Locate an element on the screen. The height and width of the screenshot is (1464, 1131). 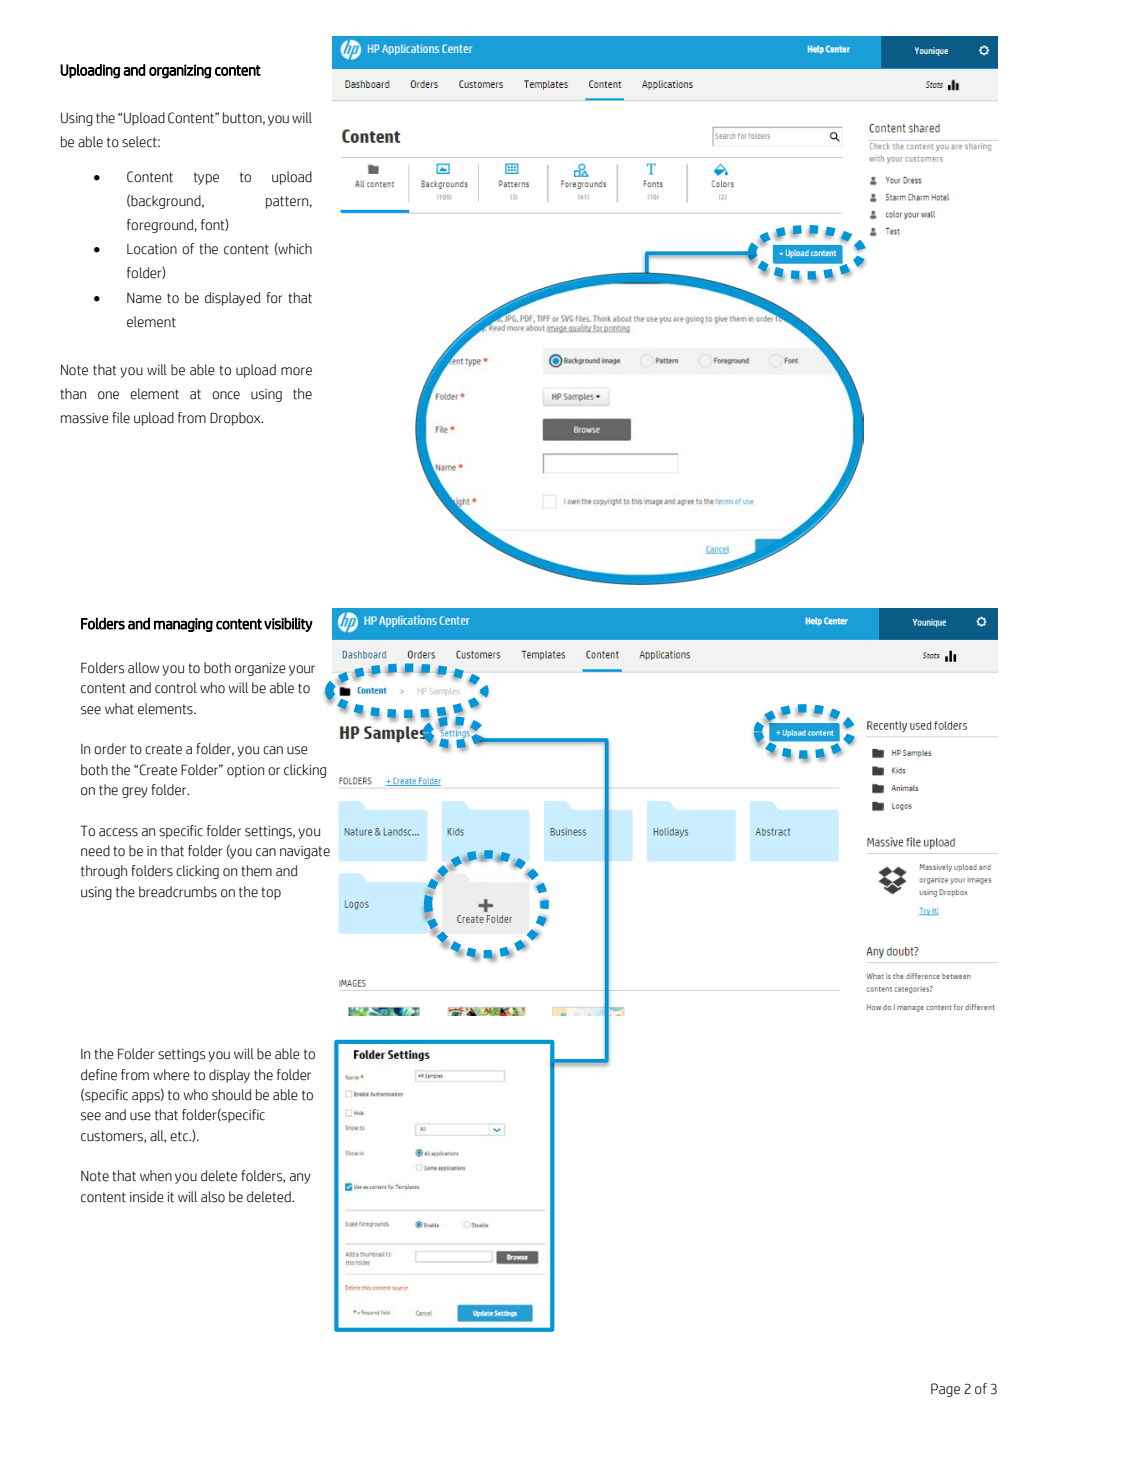
type is located at coordinates (206, 178).
